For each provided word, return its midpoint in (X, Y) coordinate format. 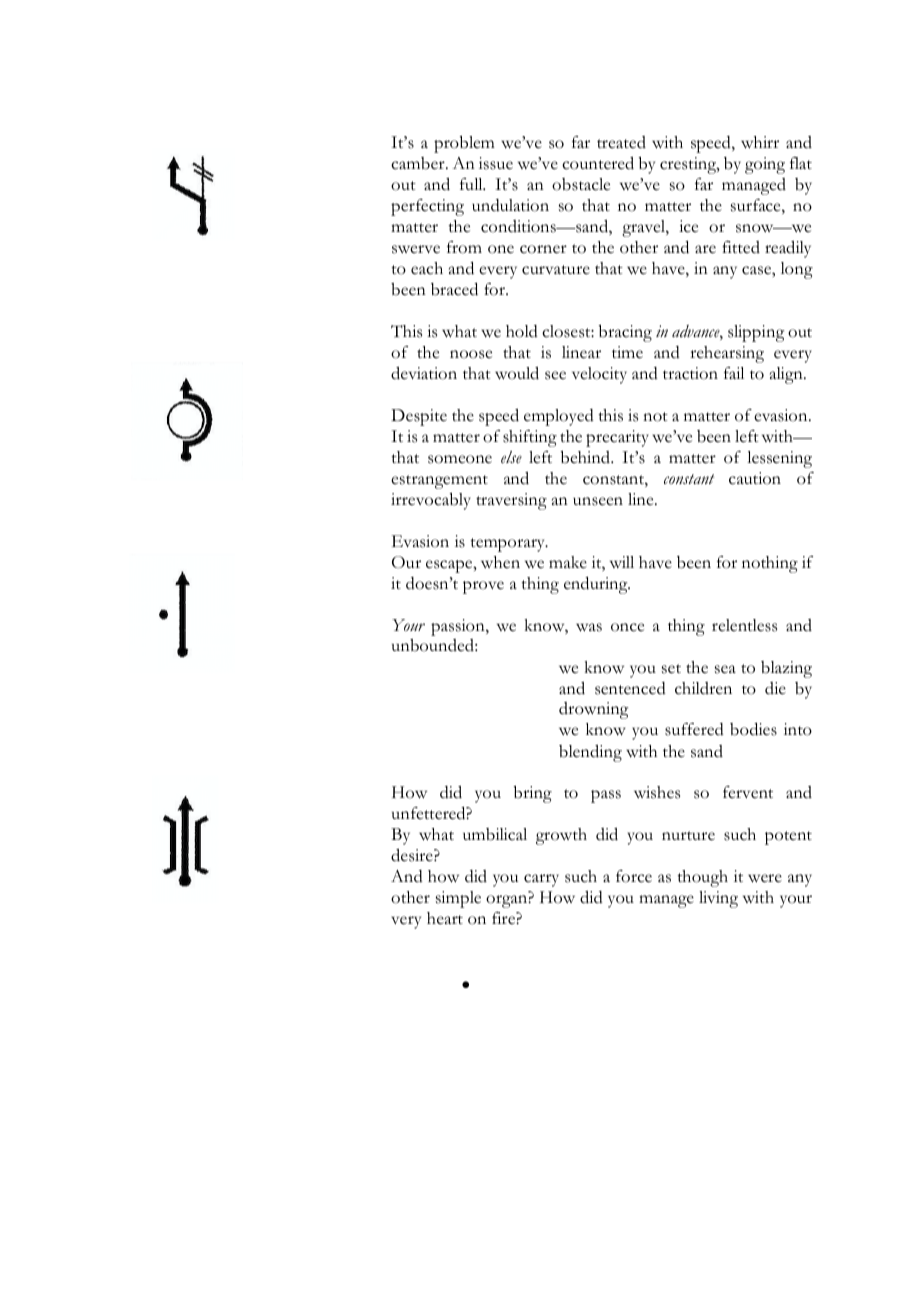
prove (483, 587)
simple (458, 899)
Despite (419, 417)
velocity (599, 375)
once (627, 627)
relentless (744, 625)
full (472, 184)
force (634, 876)
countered (598, 163)
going (765, 165)
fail (734, 373)
